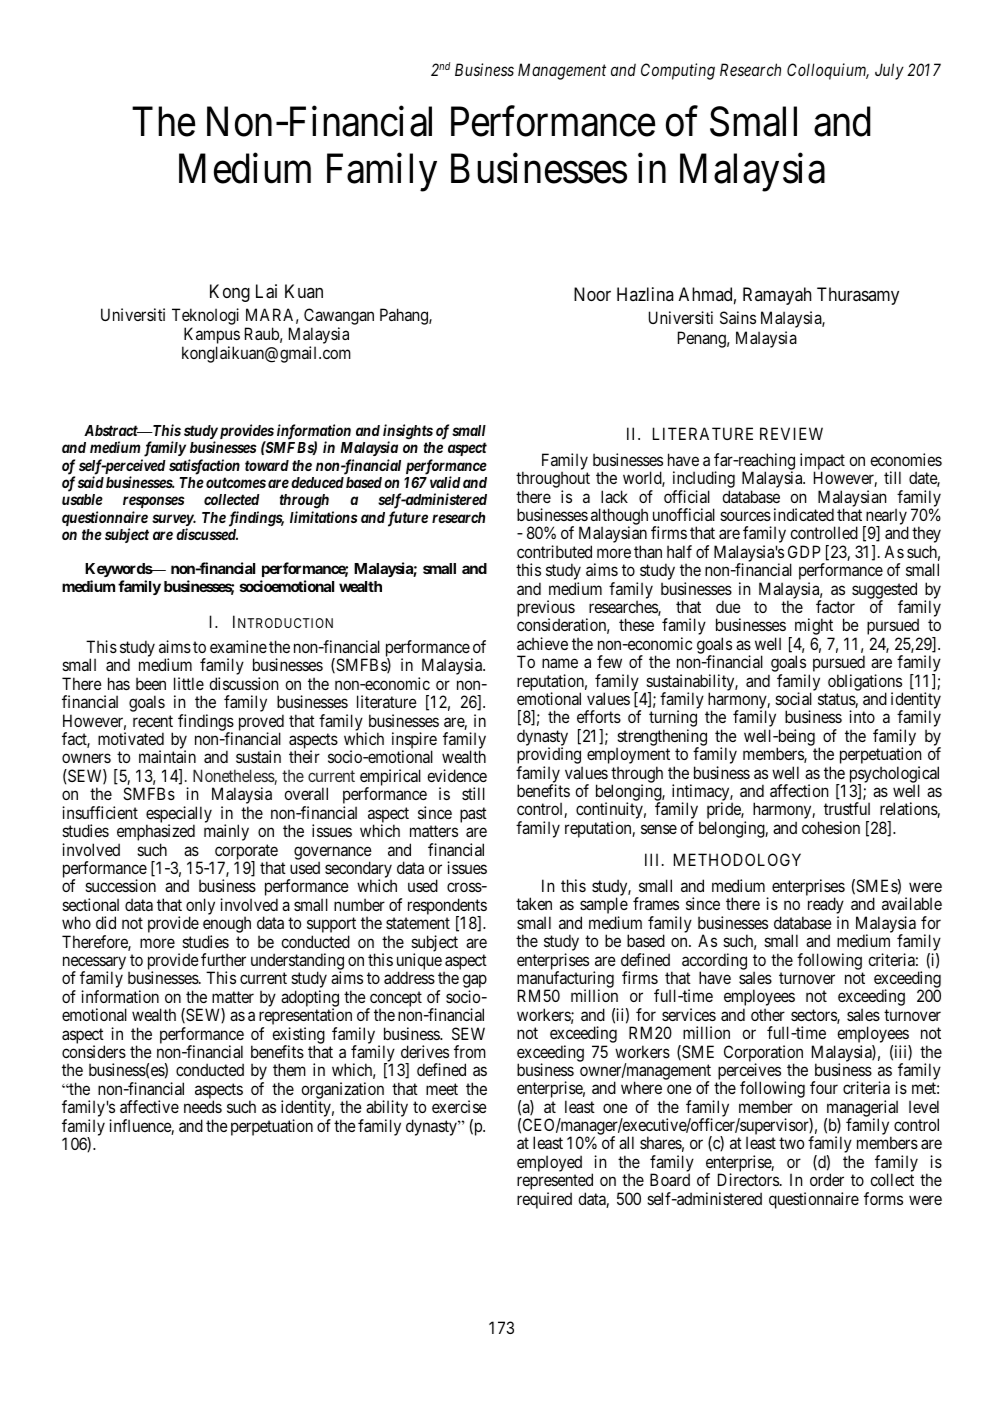 The width and height of the screenshot is (1003, 1418). Describe the element at coordinates (822, 462) in the screenshot. I see `impact` at that location.
